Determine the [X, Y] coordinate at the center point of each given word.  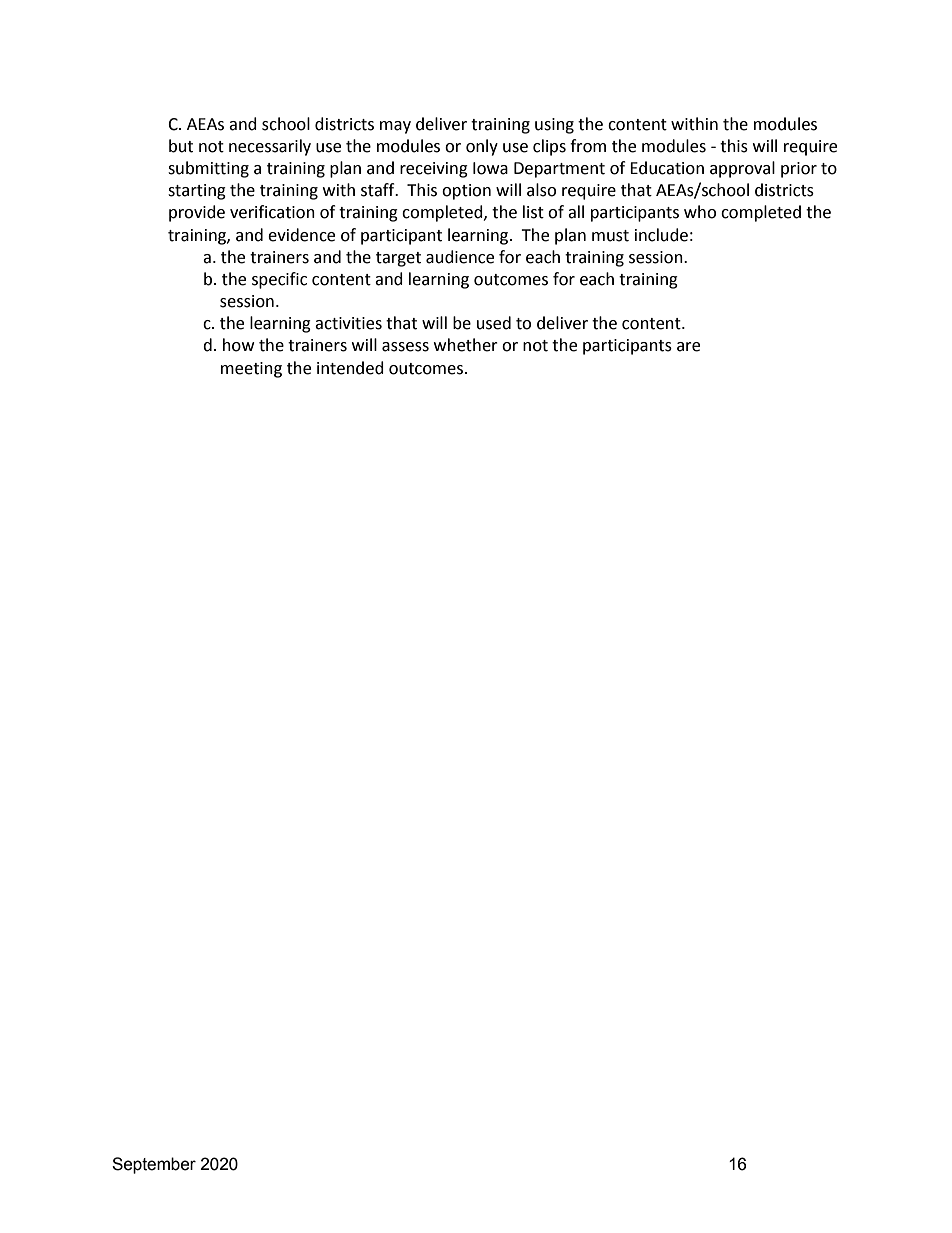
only [482, 147]
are [688, 347]
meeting [251, 370]
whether [466, 345]
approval [742, 169]
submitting [208, 169]
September [154, 1165]
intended [350, 368]
